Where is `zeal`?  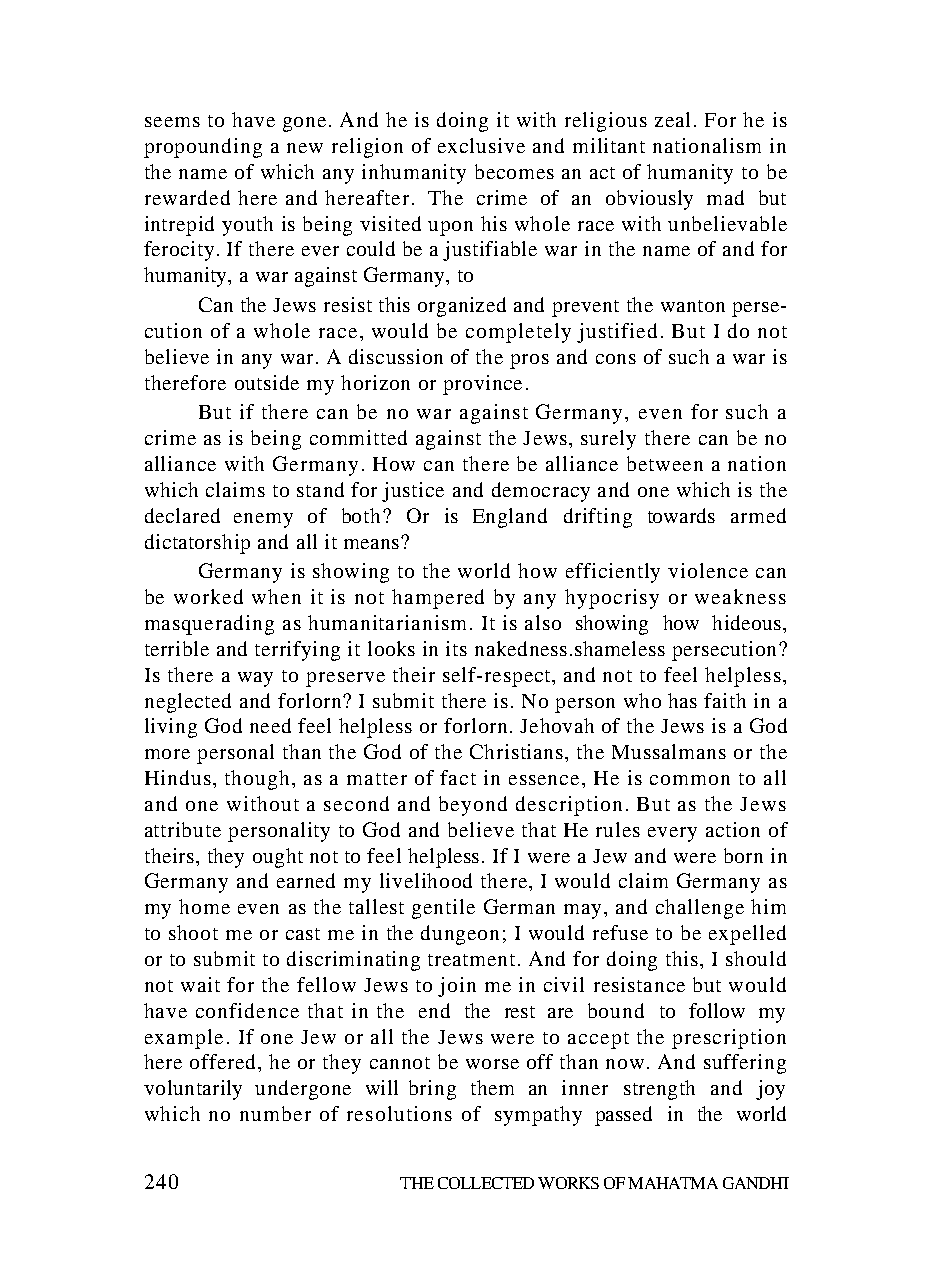
zeal is located at coordinates (672, 119).
